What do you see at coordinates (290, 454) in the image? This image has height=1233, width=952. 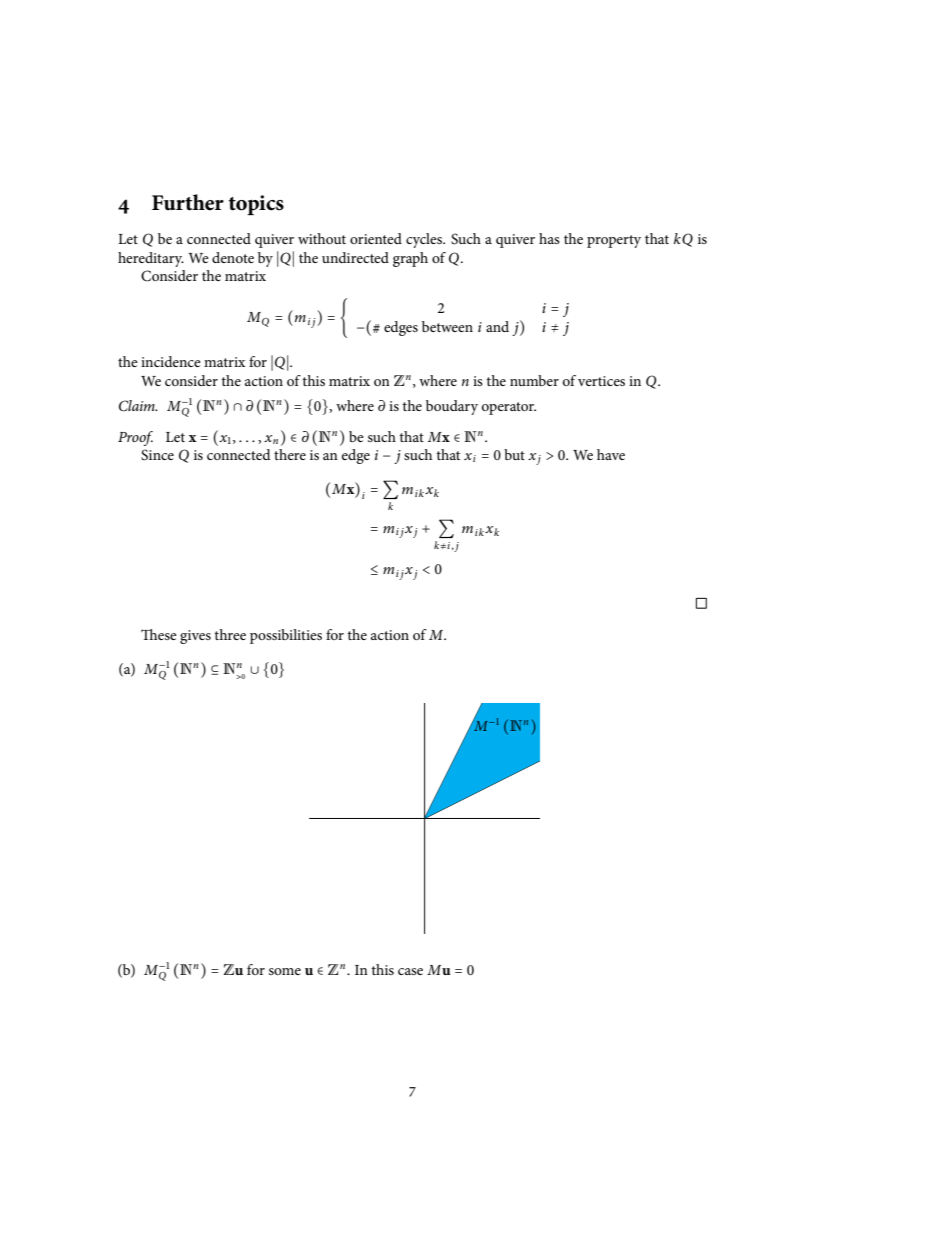 I see `there` at bounding box center [290, 454].
